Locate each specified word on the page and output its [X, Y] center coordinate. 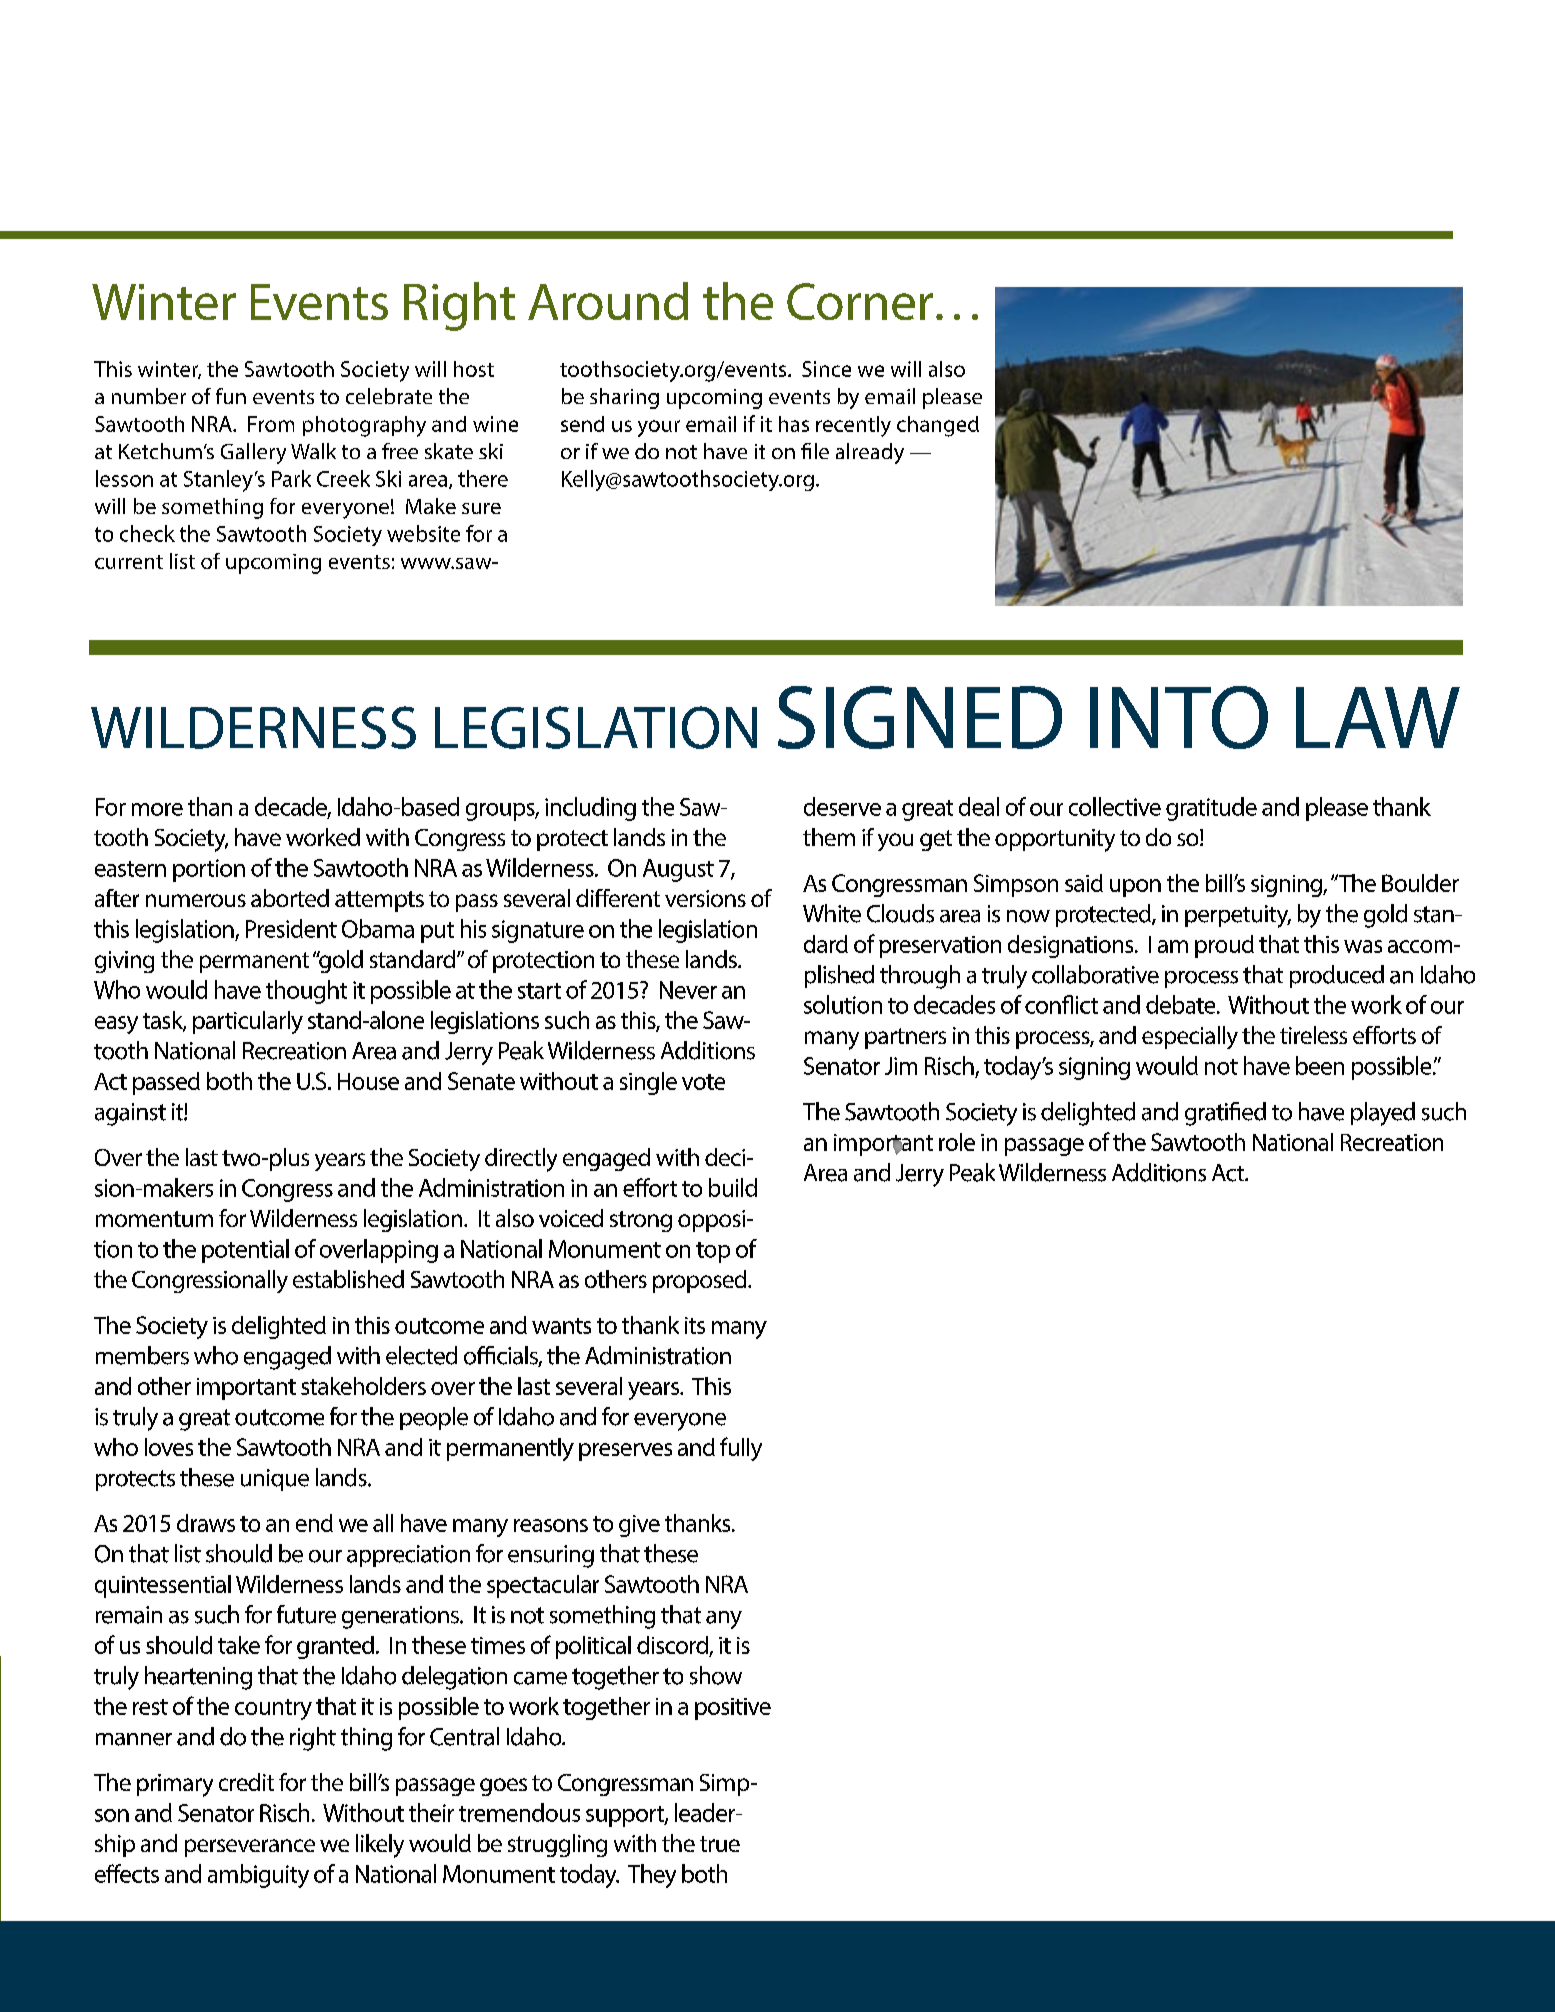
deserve [842, 806]
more [157, 809]
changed [938, 426]
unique [275, 1480]
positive [733, 1709]
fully [741, 1449]
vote [703, 1082]
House [368, 1081]
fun [231, 396]
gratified [1225, 1114]
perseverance [250, 1848]
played [1383, 1114]
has [794, 424]
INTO [1179, 717]
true [720, 1844]
